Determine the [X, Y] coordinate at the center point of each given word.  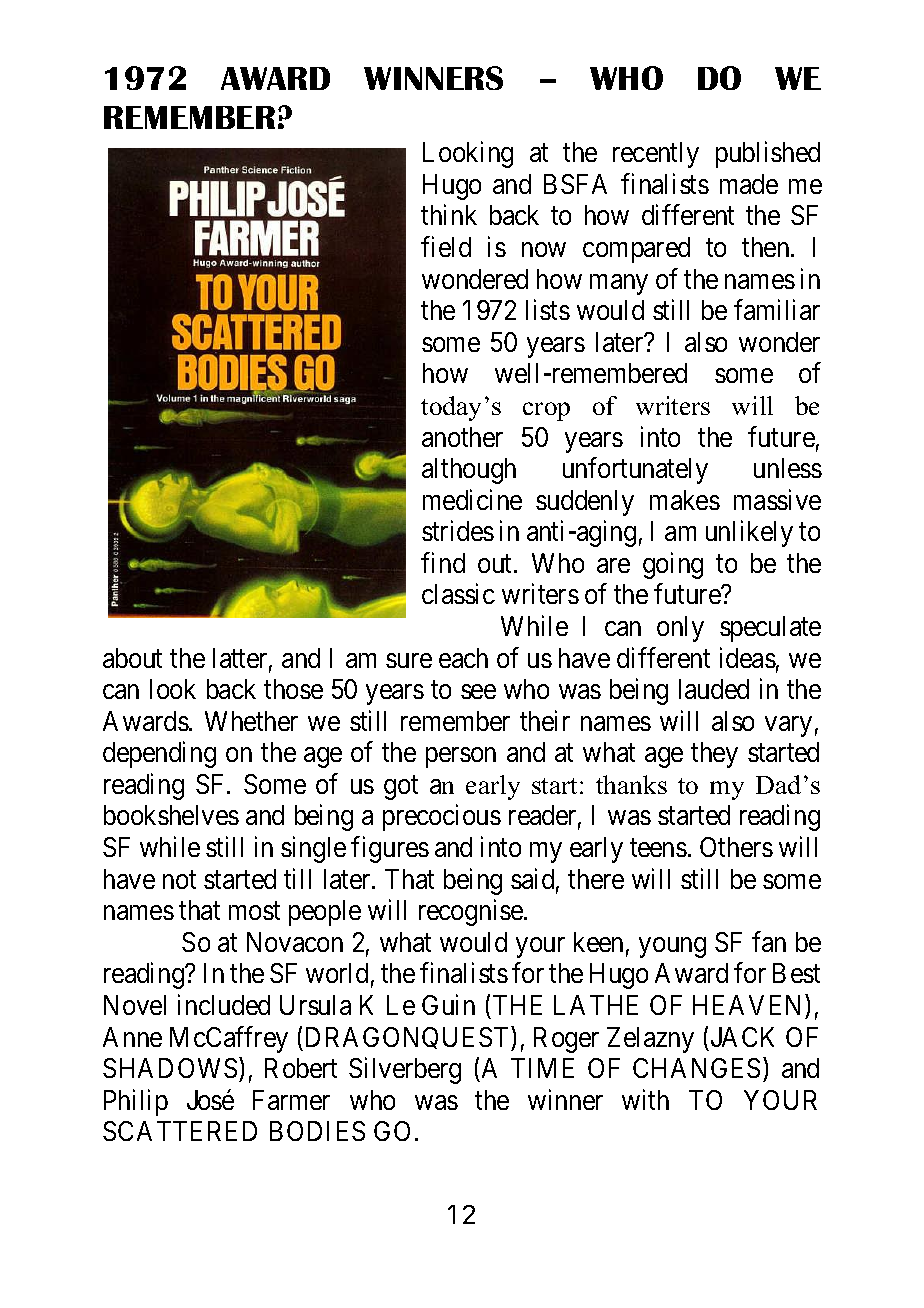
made [749, 184]
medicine [472, 499]
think [449, 215]
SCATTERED [180, 1131]
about [132, 658]
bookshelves [171, 815]
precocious [442, 818]
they [714, 755]
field [446, 246]
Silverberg [405, 1071]
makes [685, 500]
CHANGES [696, 1068]
